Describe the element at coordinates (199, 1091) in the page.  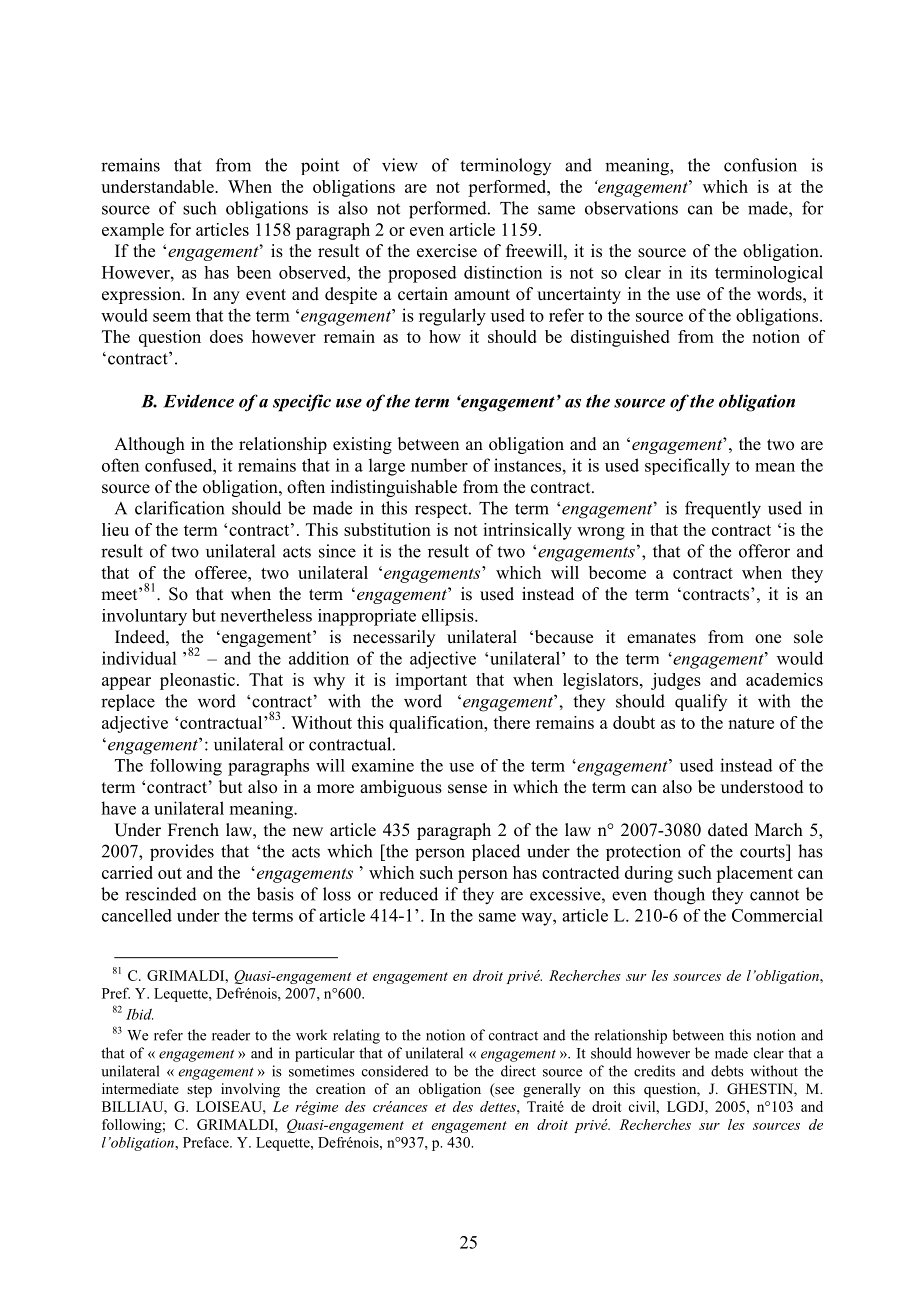
I see `step` at that location.
